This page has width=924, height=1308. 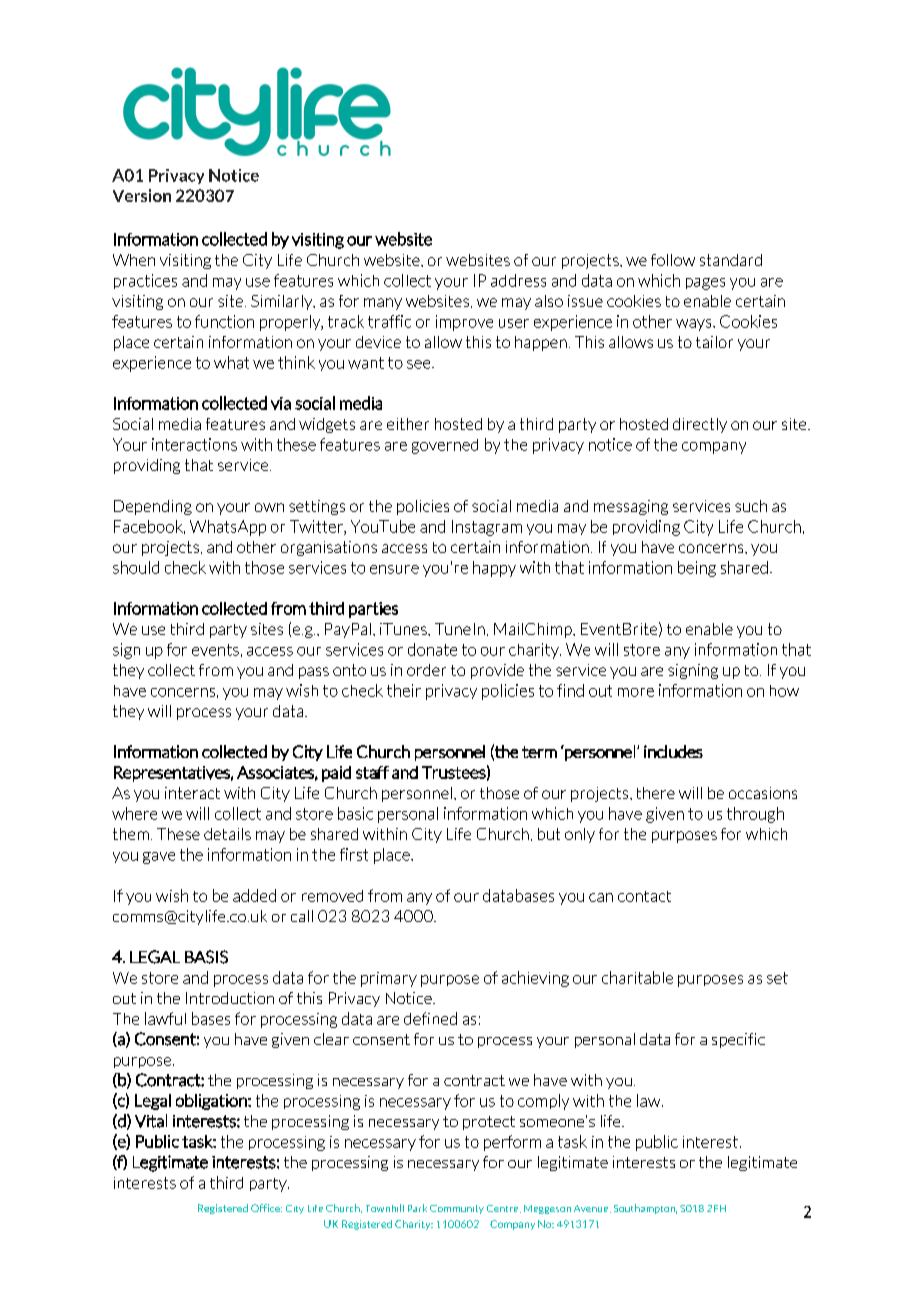 What do you see at coordinates (142, 195) in the page?
I see `Version` at bounding box center [142, 195].
